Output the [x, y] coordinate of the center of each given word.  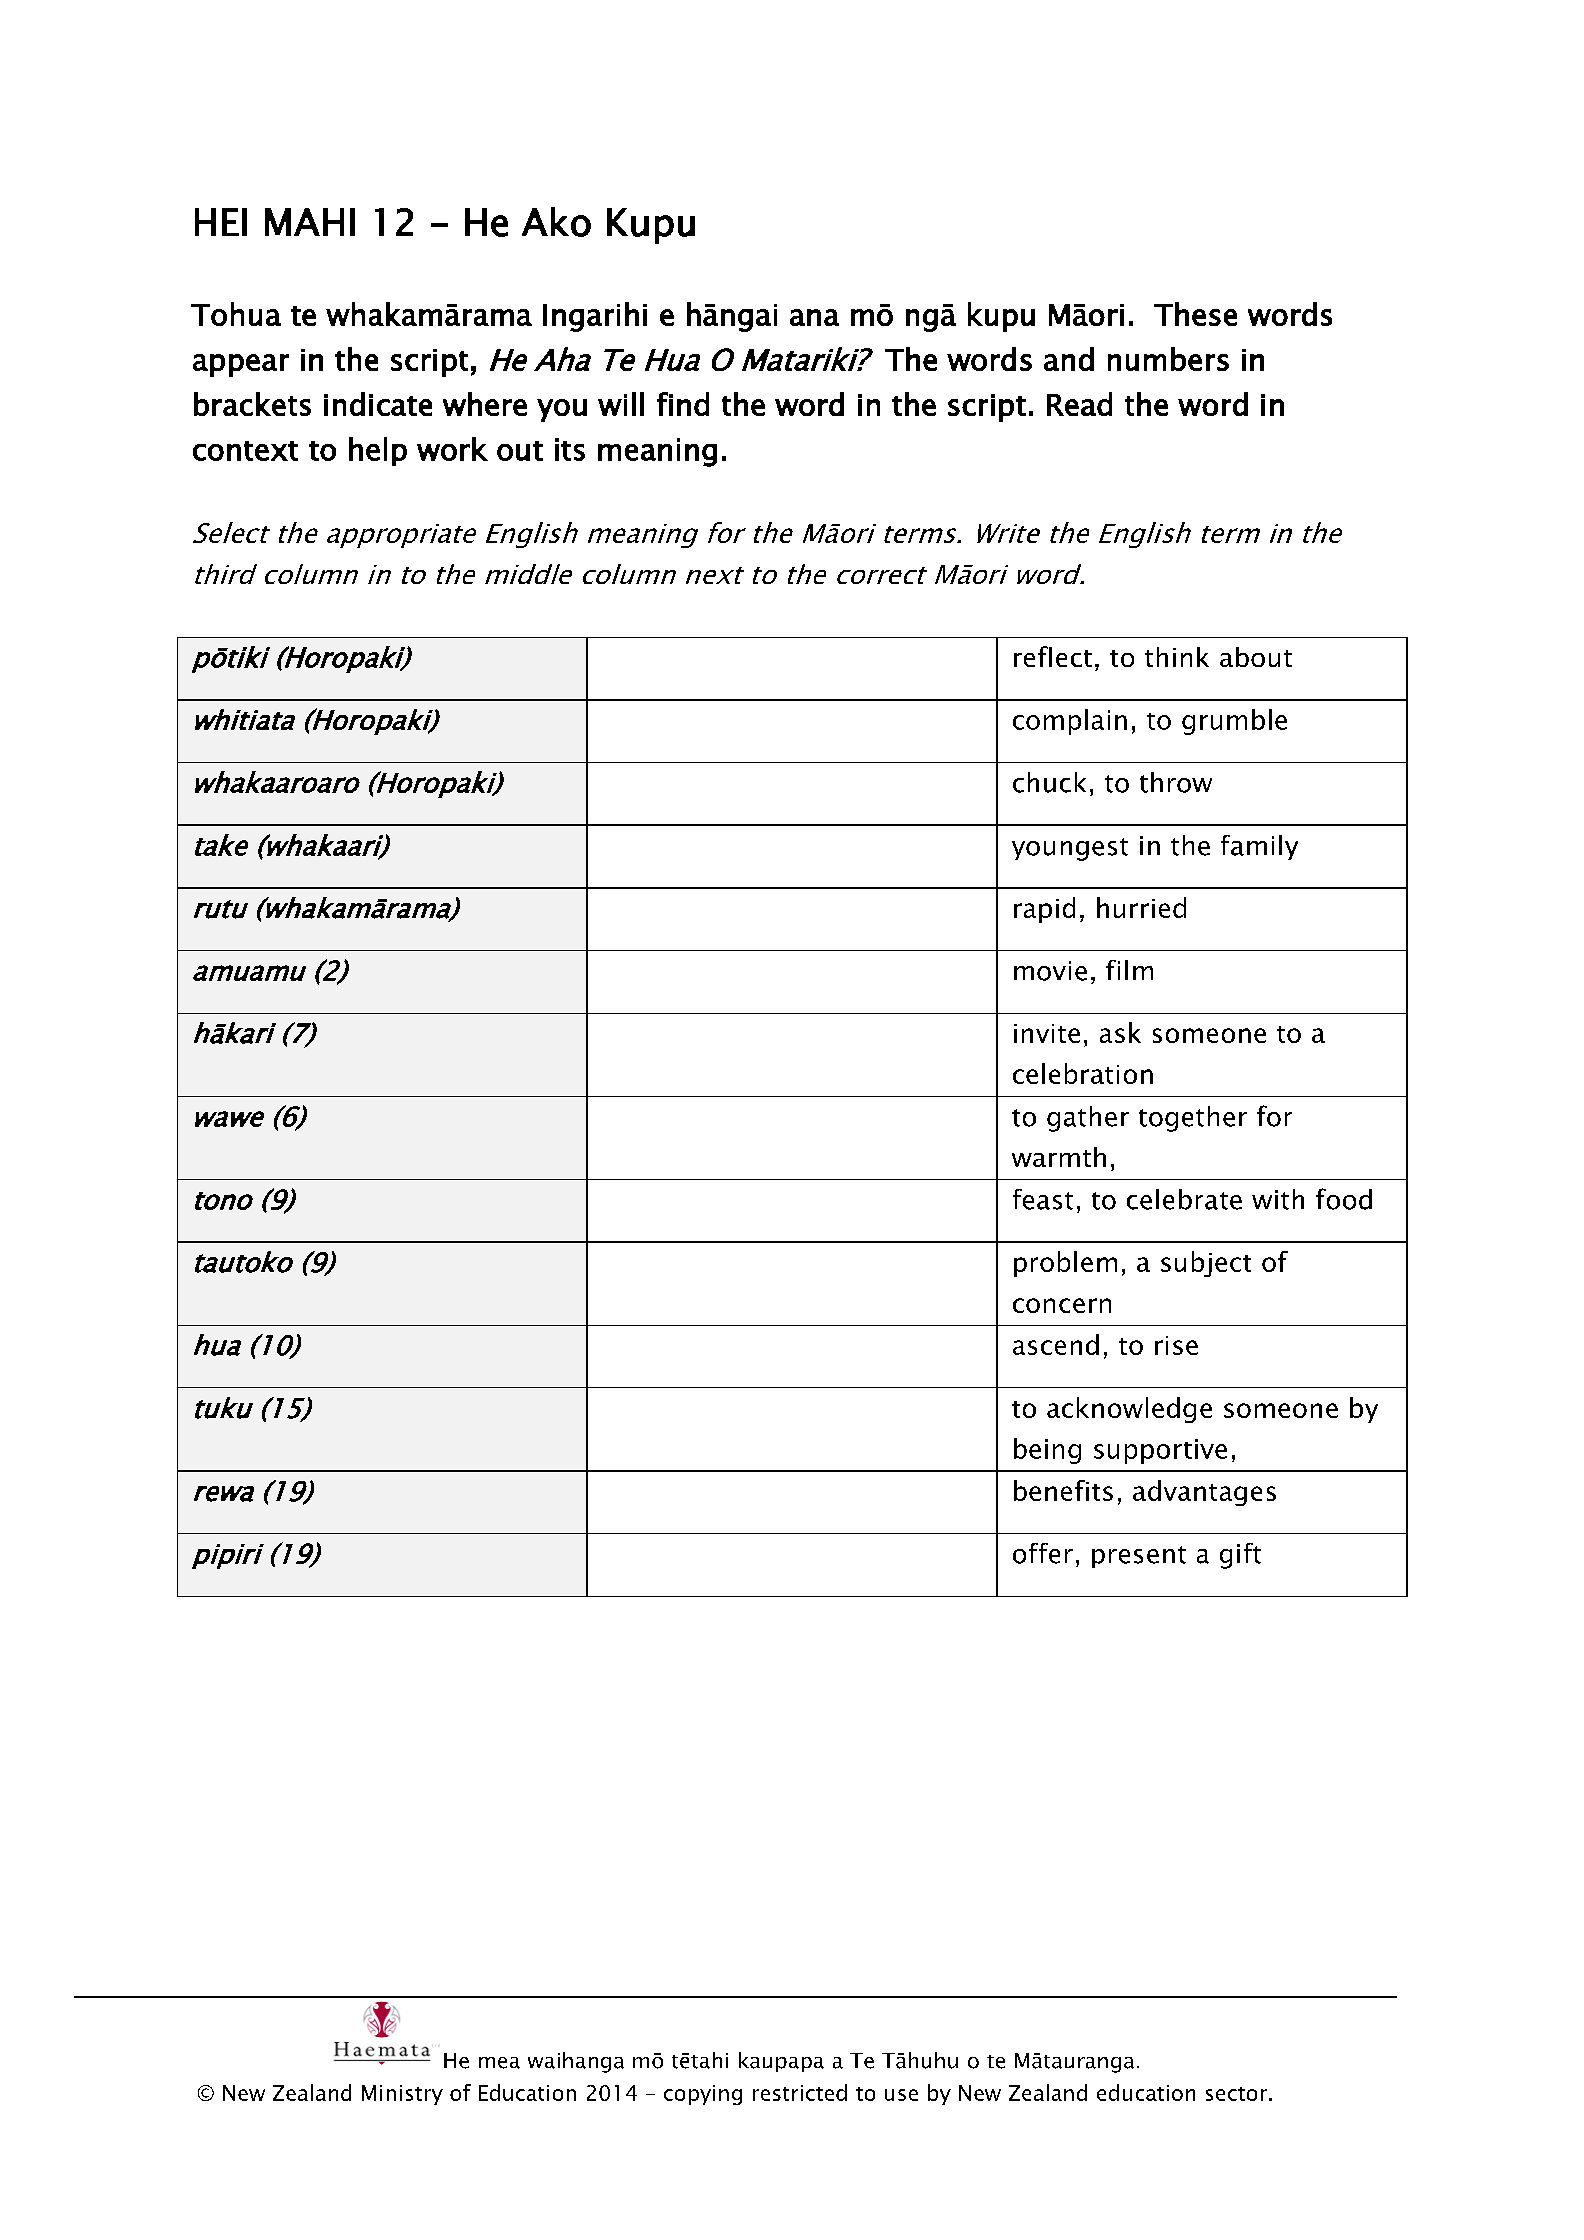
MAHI [310, 222]
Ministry [402, 2095]
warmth [1059, 1157]
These [1195, 314]
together [1193, 1119]
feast [1043, 1199]
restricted [800, 2092]
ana [814, 317]
